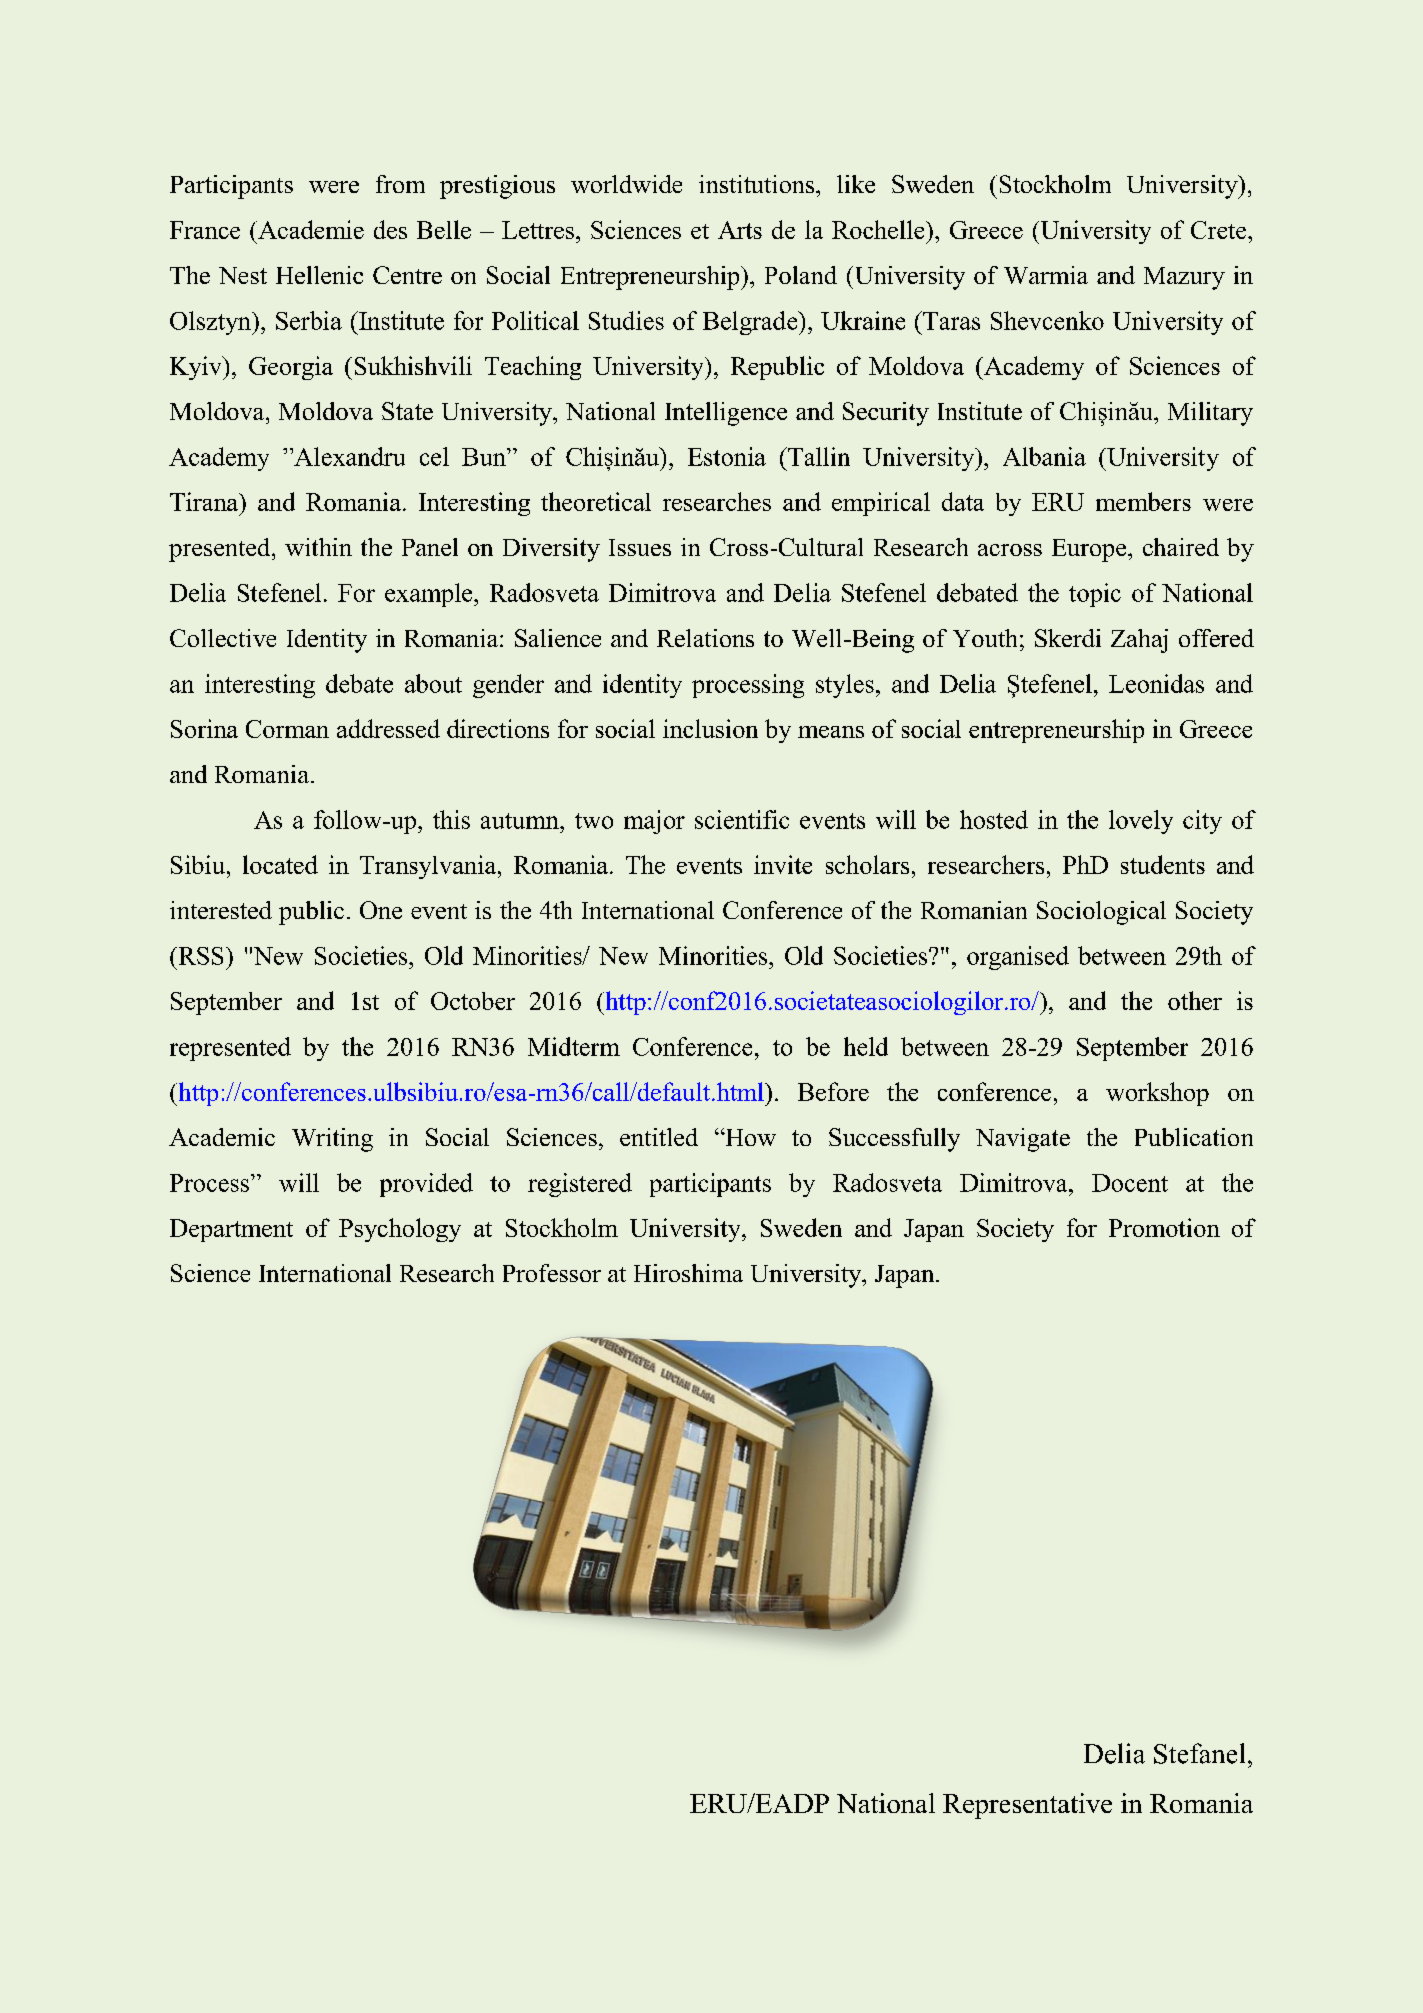 Image resolution: width=1423 pixels, height=2013 pixels. I want to click on Arts, so click(740, 230).
